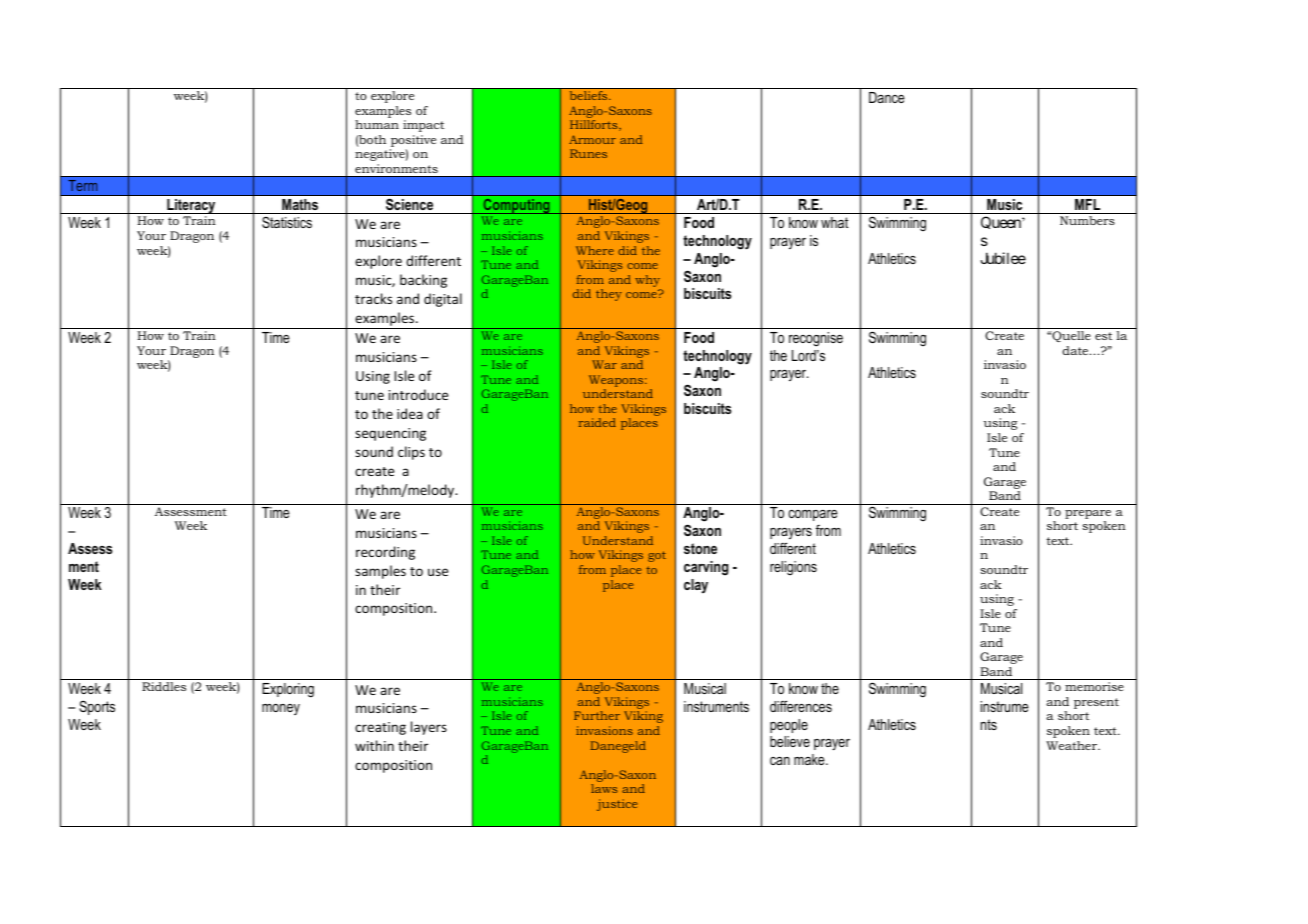  Describe the element at coordinates (887, 97) in the screenshot. I see `Dance` at that location.
